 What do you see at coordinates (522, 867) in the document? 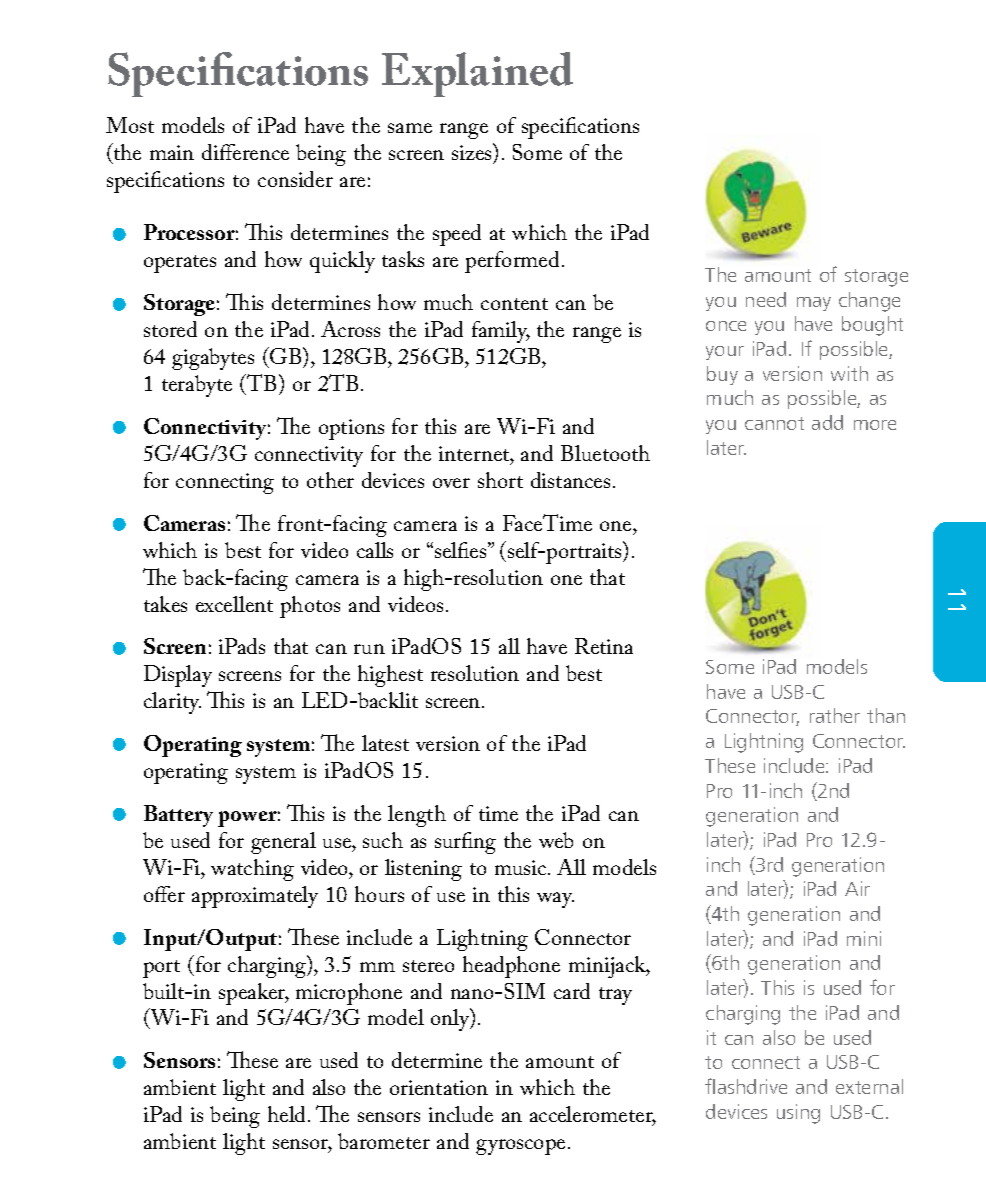
I see `music` at bounding box center [522, 867].
